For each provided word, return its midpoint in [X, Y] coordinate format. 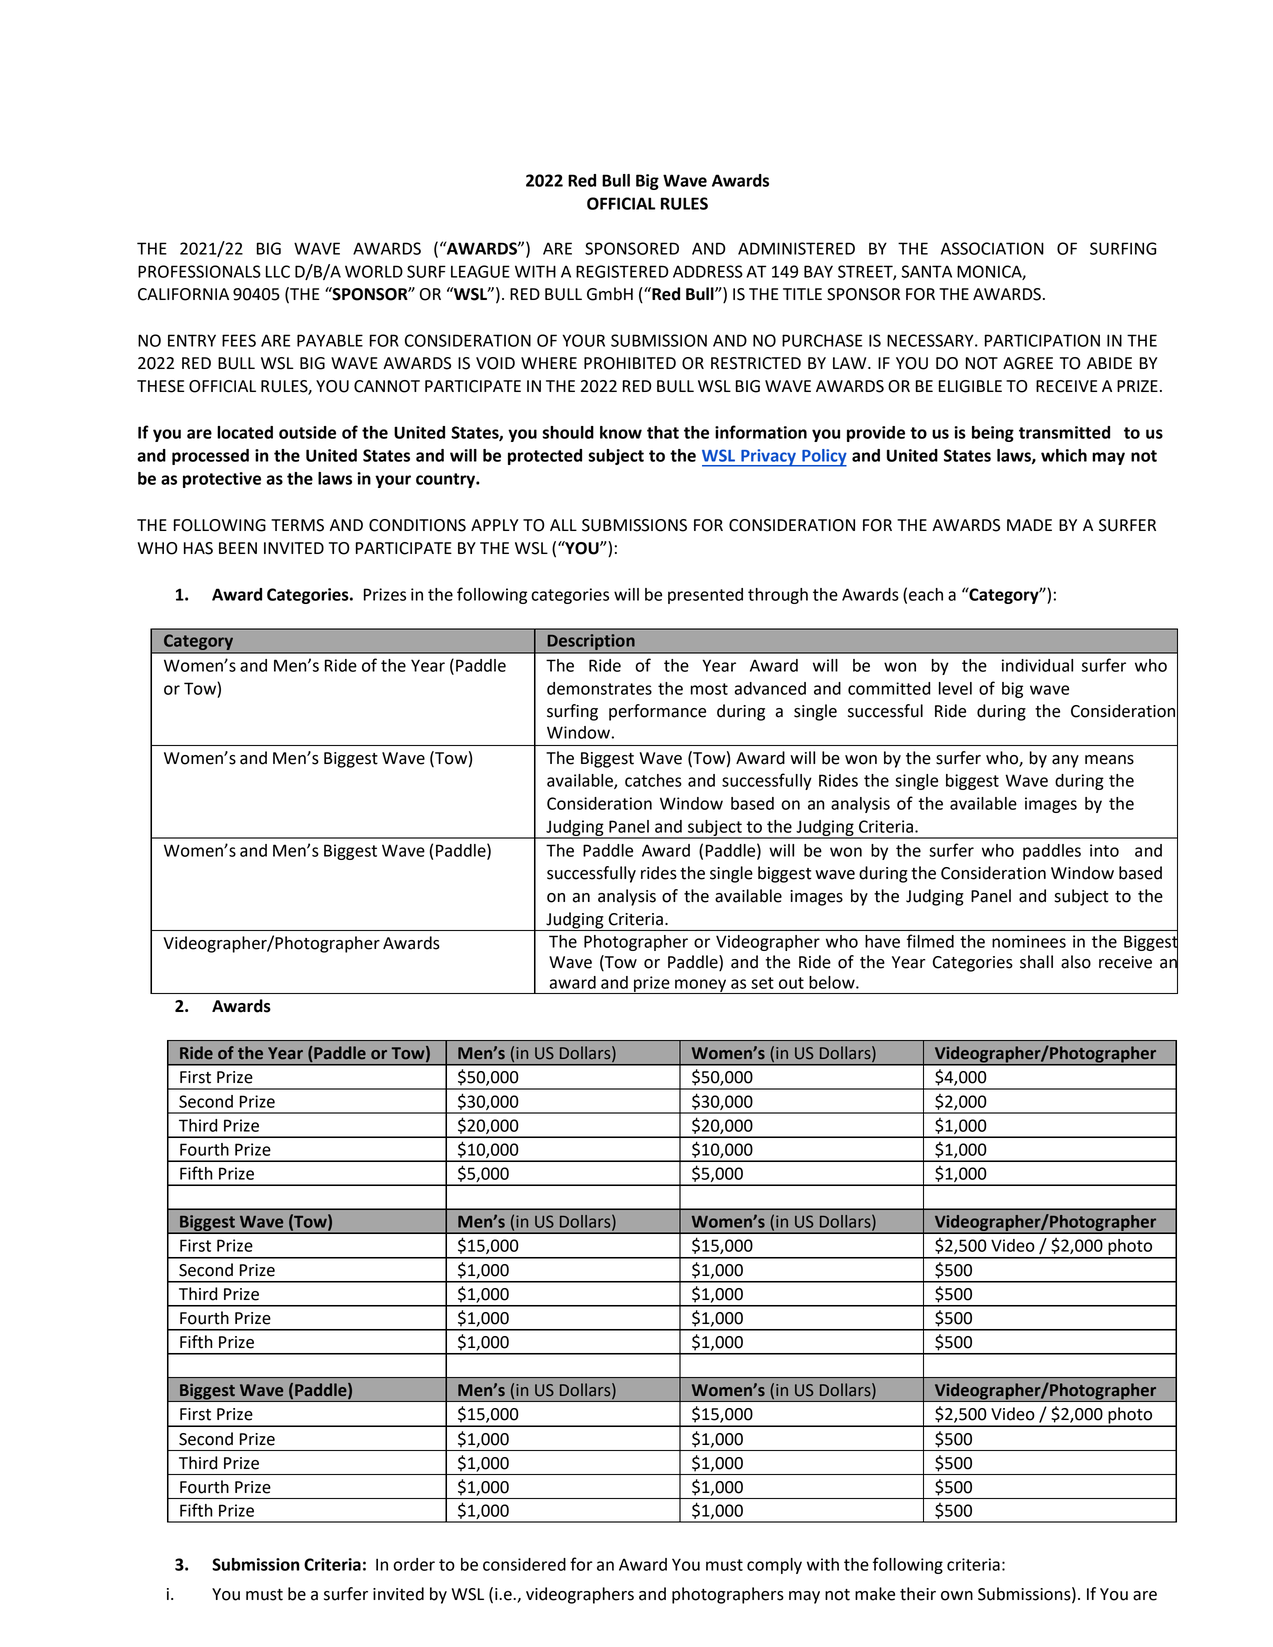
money [701, 986]
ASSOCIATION [992, 248]
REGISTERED [622, 271]
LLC [278, 271]
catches [653, 780]
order [414, 1564]
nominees [1029, 941]
